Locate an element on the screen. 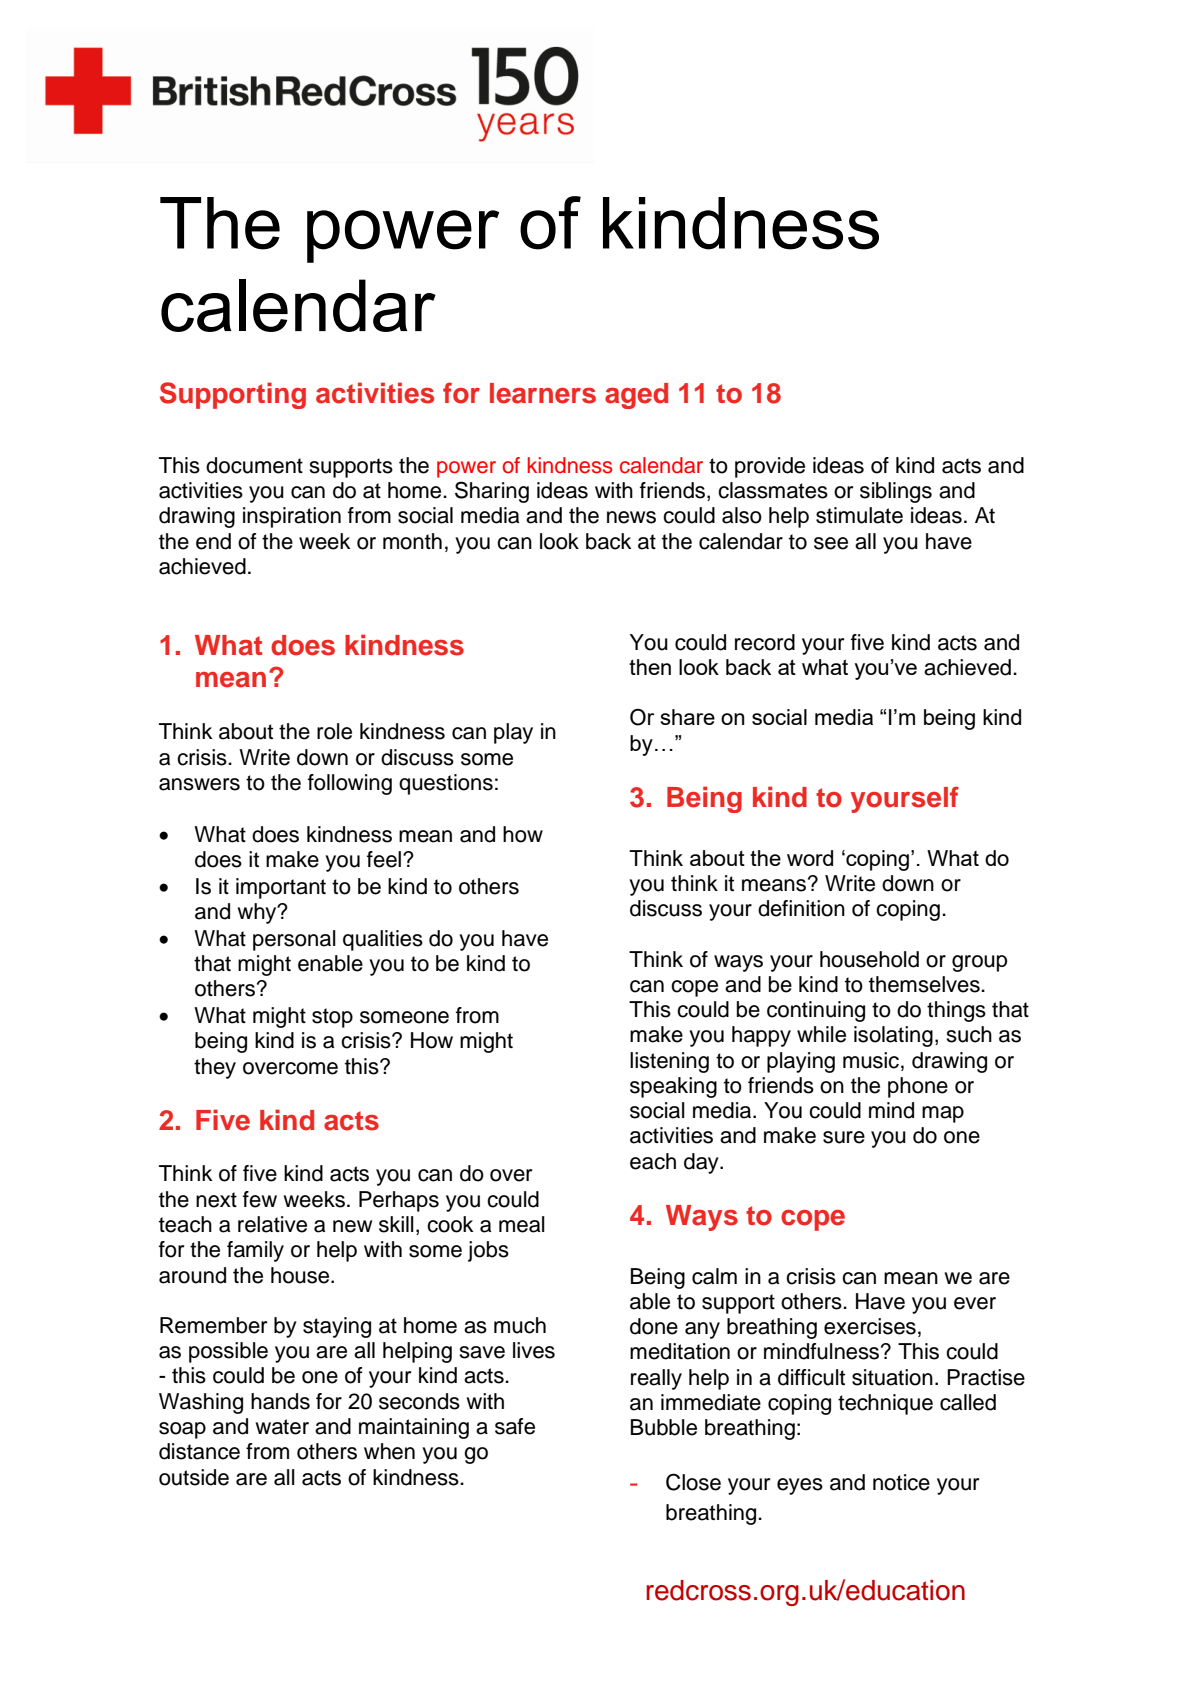 The width and height of the screenshot is (1188, 1681). siblings is located at coordinates (896, 492).
